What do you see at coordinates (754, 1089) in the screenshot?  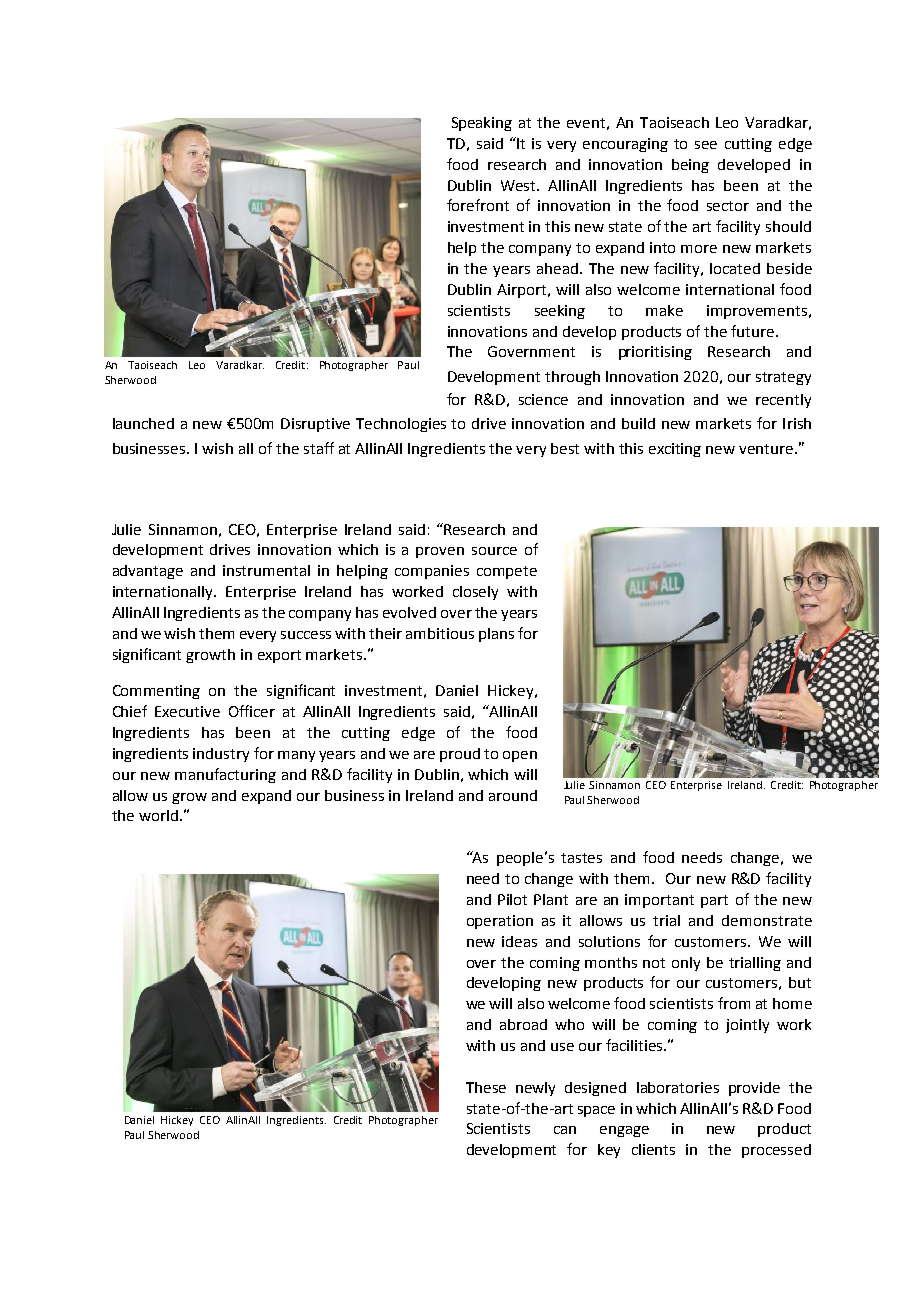 I see `provide` at bounding box center [754, 1089].
